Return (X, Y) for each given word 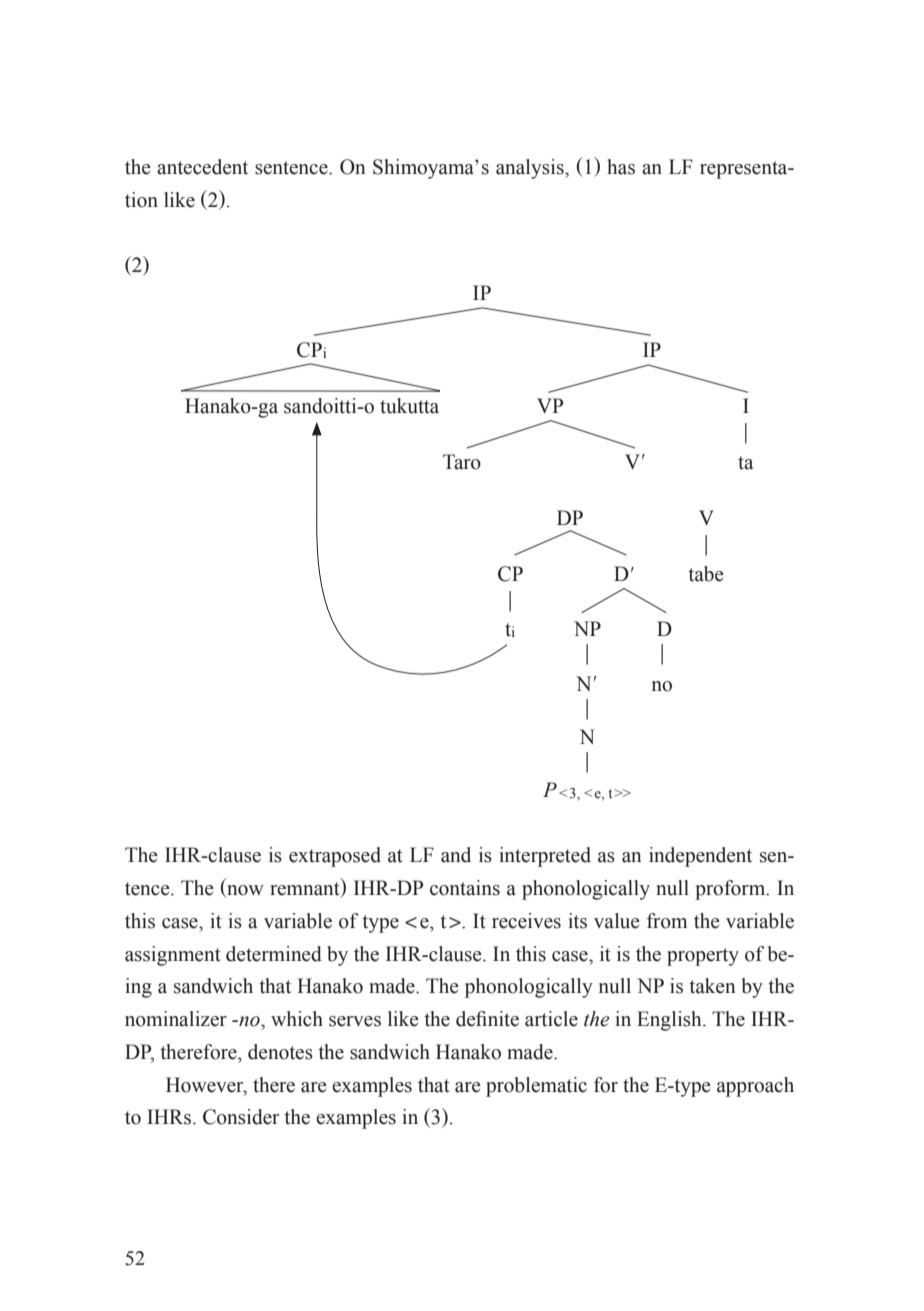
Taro (462, 462)
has (621, 167)
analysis (531, 169)
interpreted (545, 857)
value (617, 921)
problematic (536, 1087)
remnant (306, 890)
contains (465, 888)
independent (700, 857)
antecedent (202, 167)
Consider (241, 1117)
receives (526, 921)
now (244, 891)
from (667, 921)
